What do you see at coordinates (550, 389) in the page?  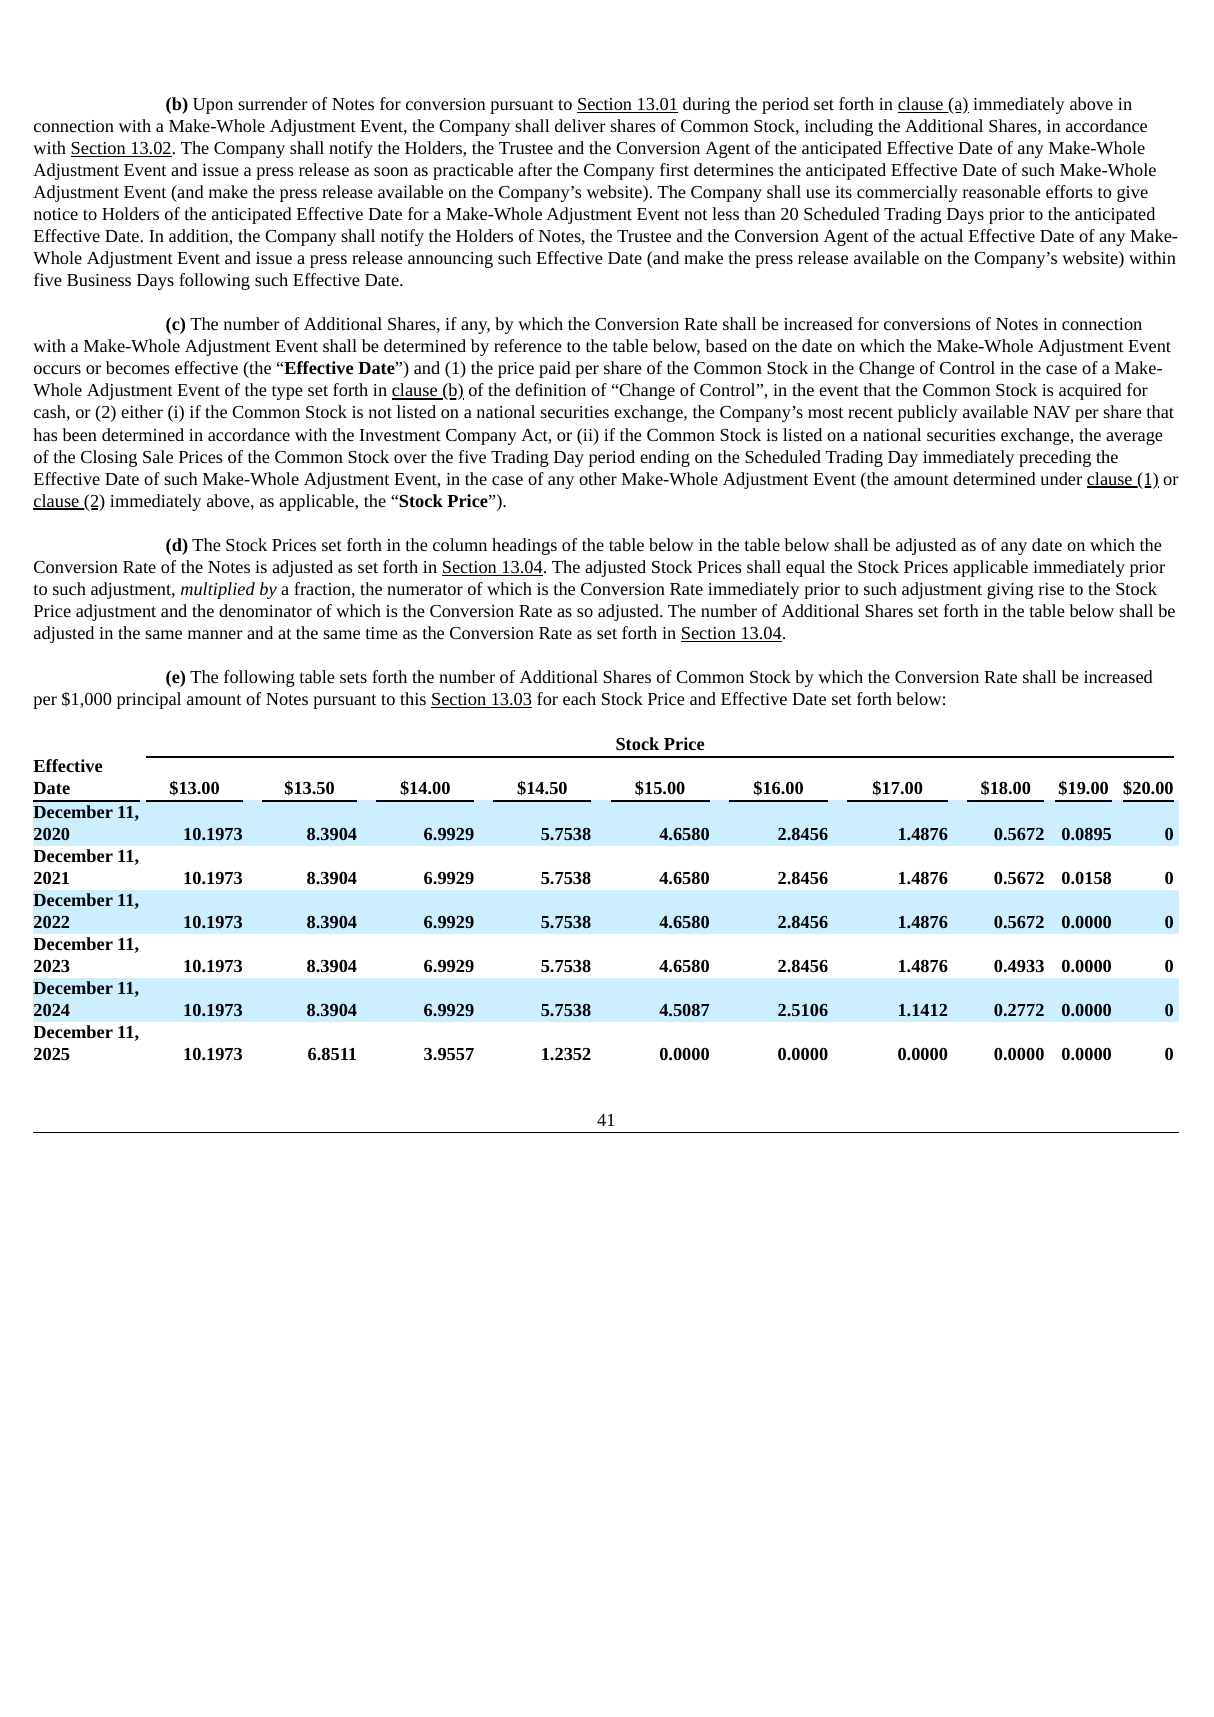 I see `definition` at bounding box center [550, 389].
